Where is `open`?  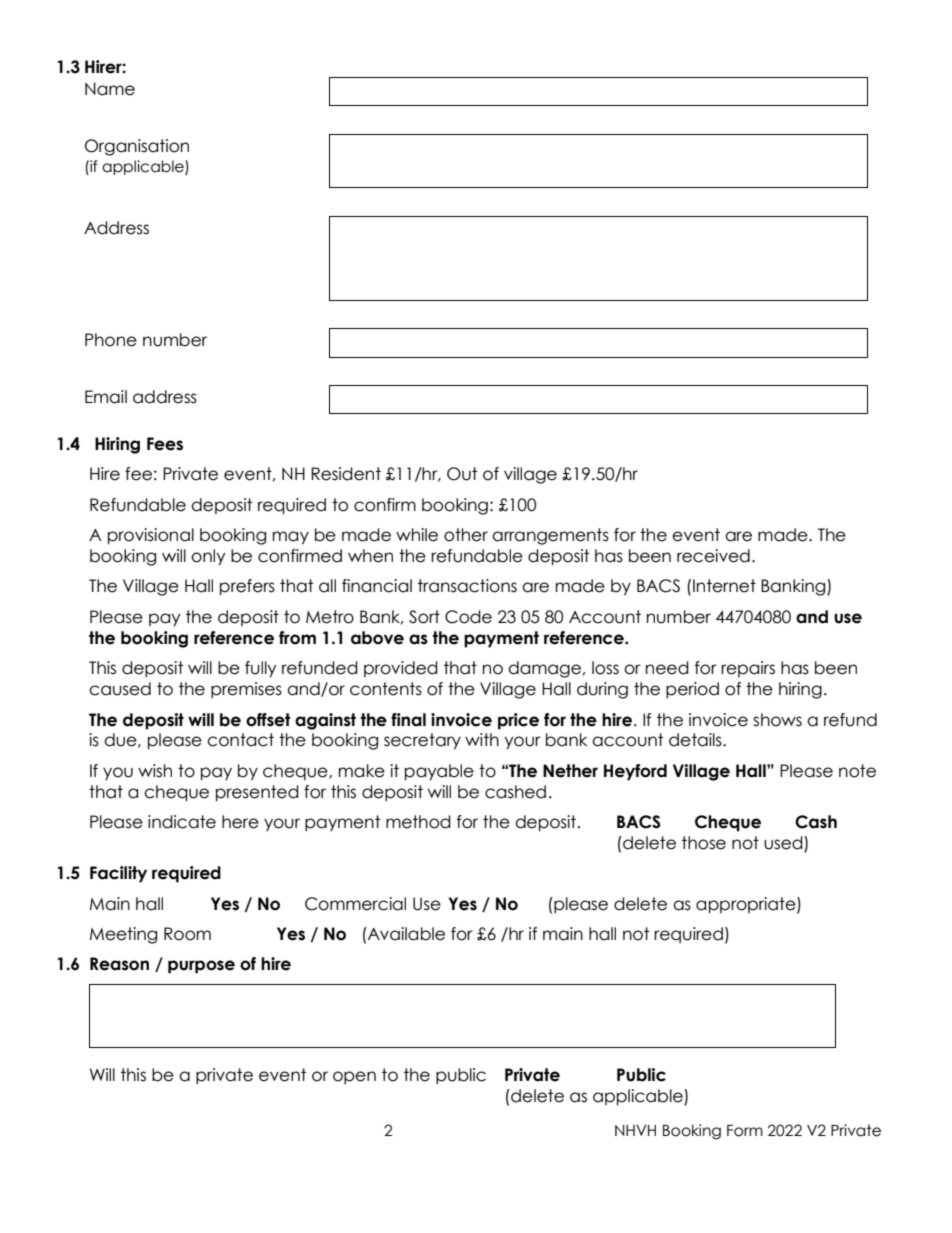
open is located at coordinates (354, 1077).
